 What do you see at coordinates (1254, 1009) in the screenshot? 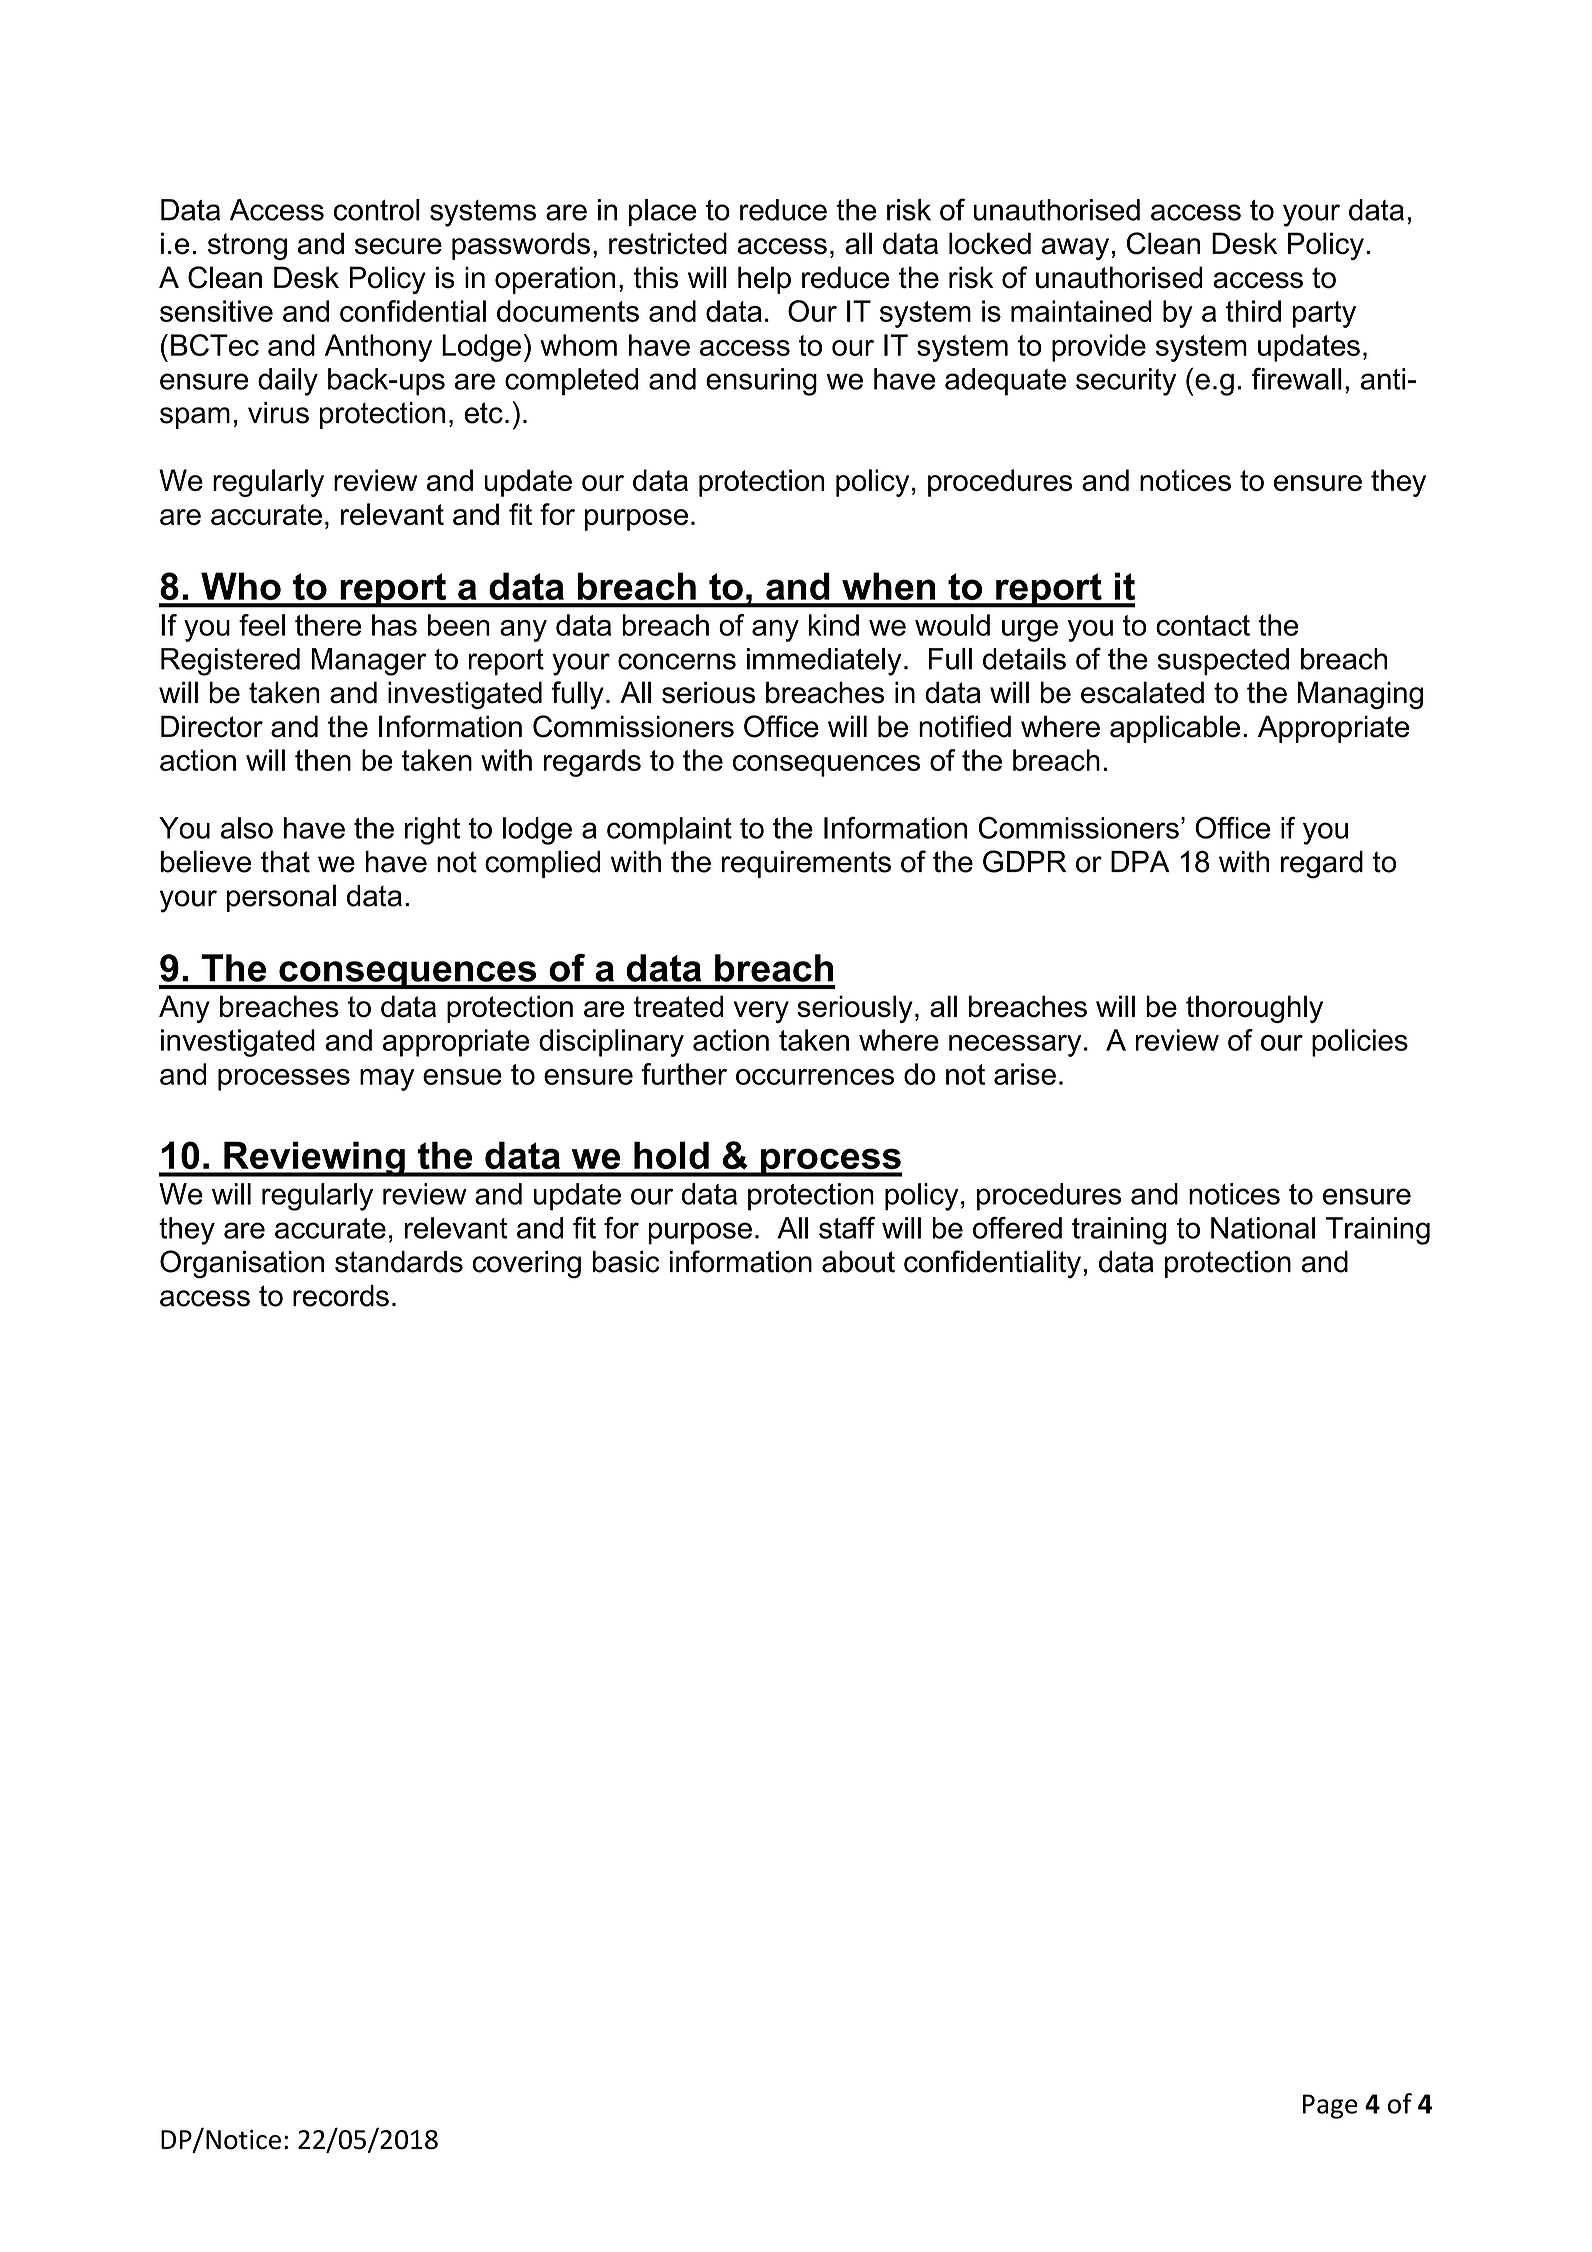
I see `thoroughly` at bounding box center [1254, 1009].
